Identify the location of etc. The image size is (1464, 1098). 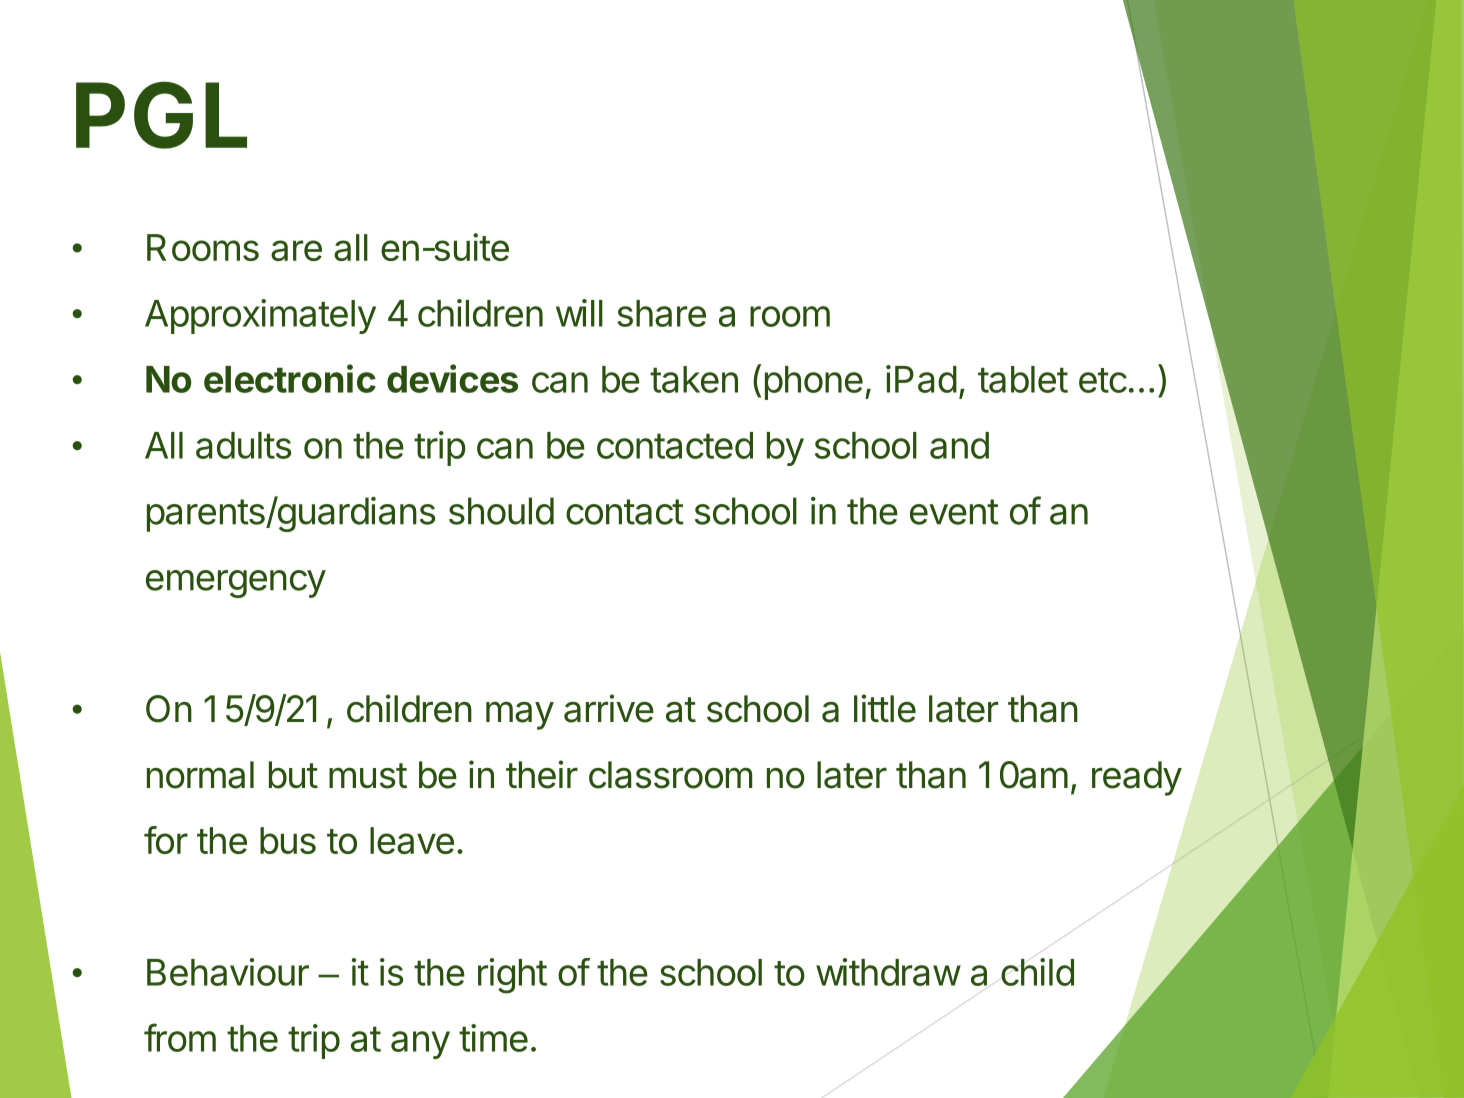
(1103, 380).
